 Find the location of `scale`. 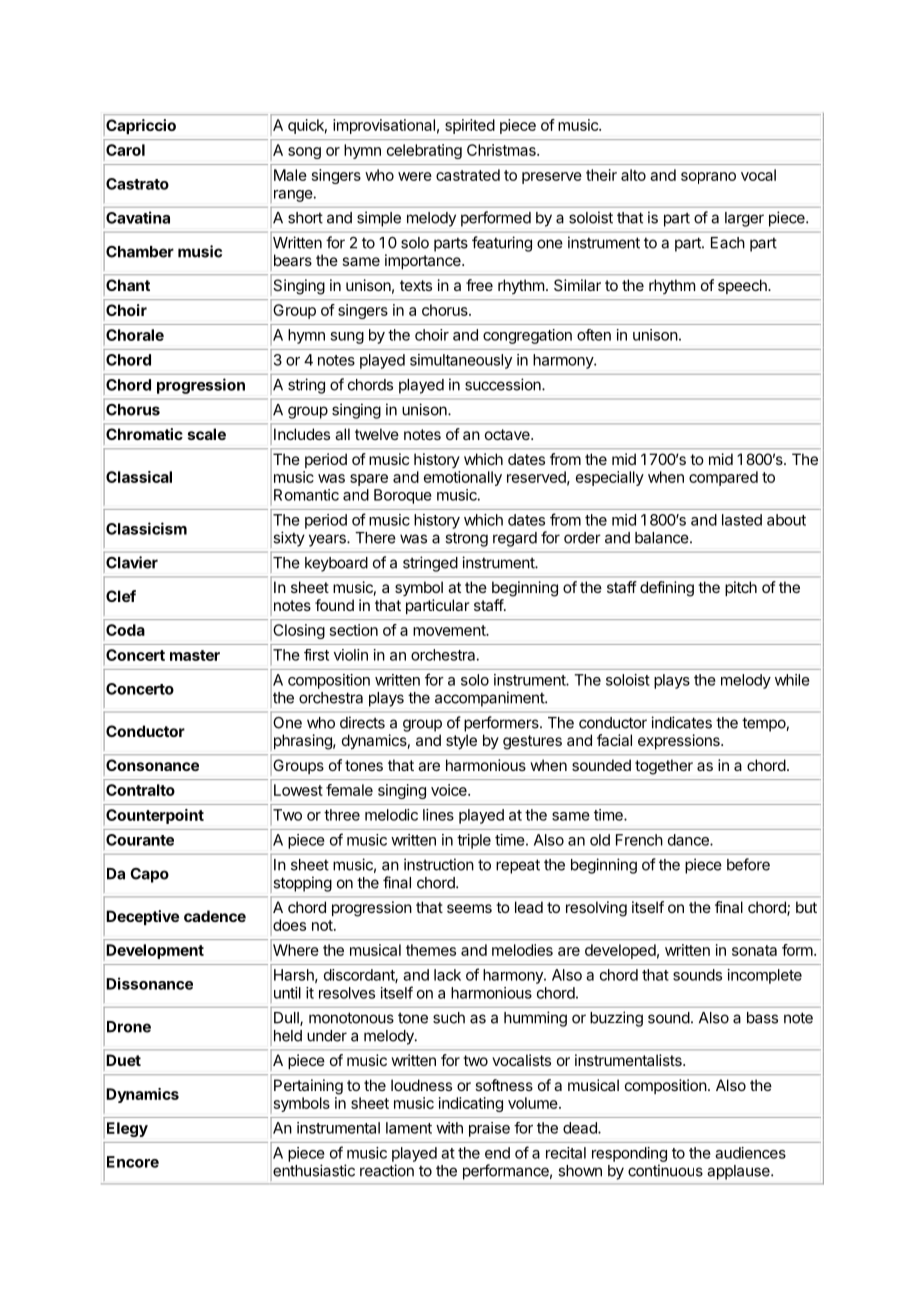

scale is located at coordinates (207, 434).
